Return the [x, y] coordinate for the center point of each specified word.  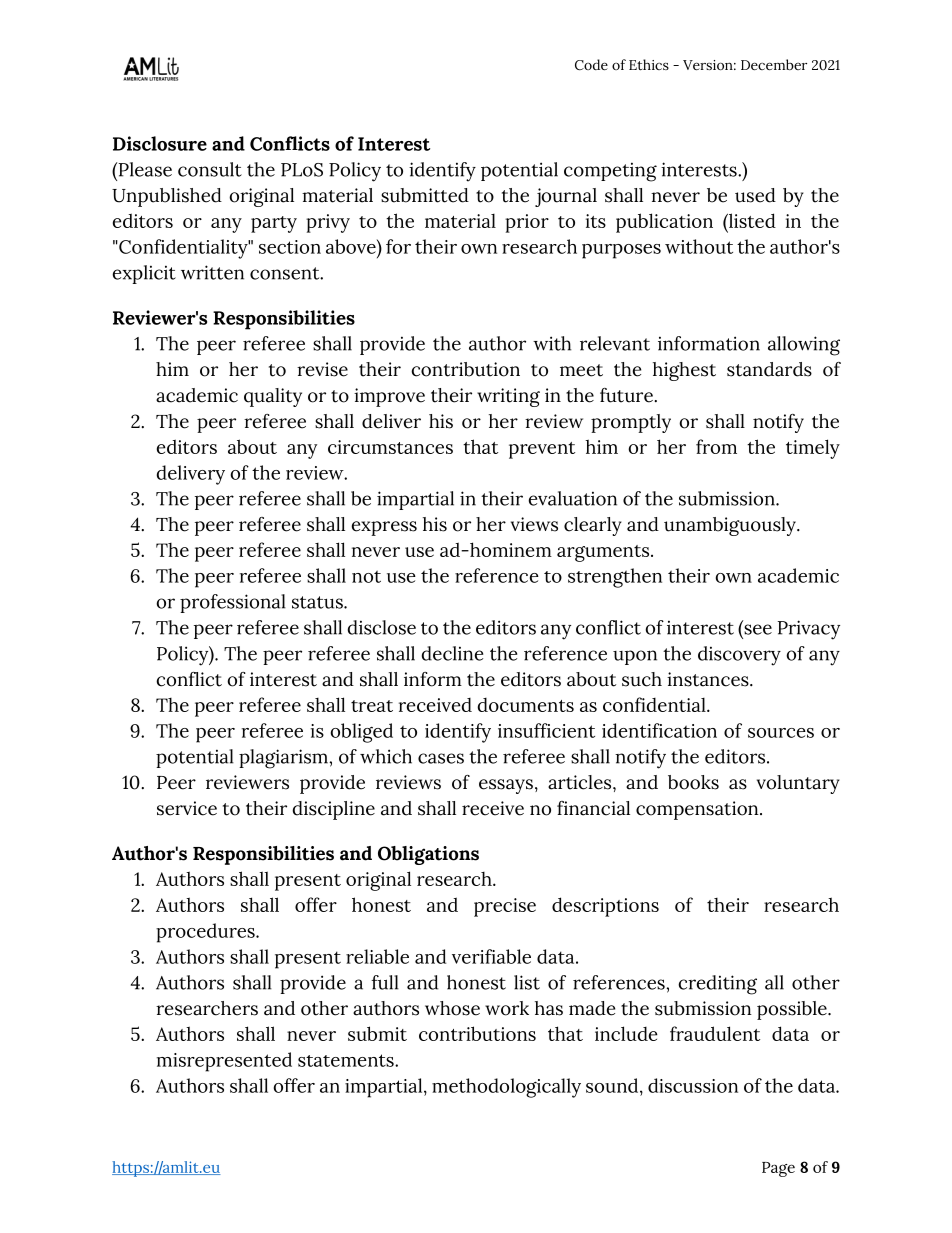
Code [591, 65]
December [774, 64]
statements [347, 1060]
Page [778, 1169]
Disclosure [160, 143]
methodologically [506, 1088]
